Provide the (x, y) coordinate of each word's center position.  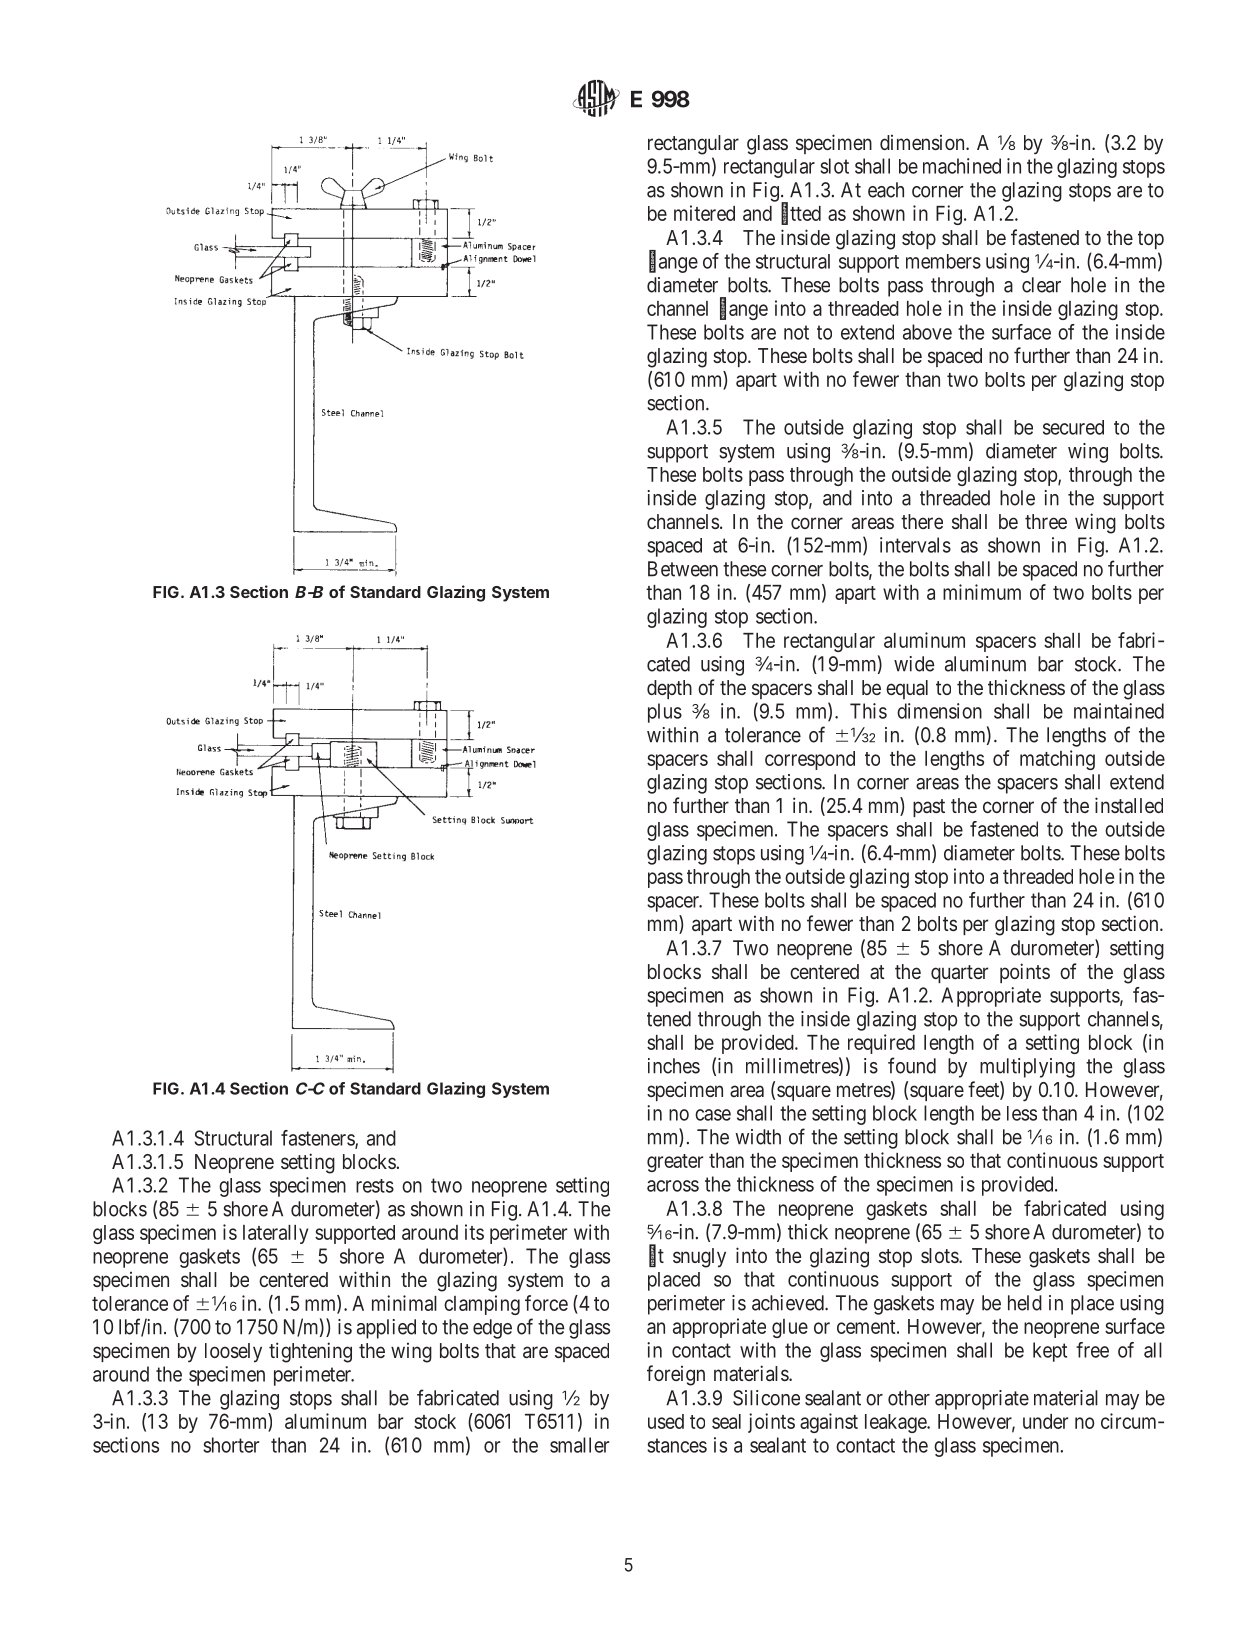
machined (962, 166)
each (886, 190)
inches (674, 1066)
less (1022, 1113)
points (1025, 973)
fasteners (318, 1139)
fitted (801, 213)
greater (675, 1163)
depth (669, 689)
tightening (310, 1352)
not (796, 332)
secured (1073, 427)
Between (683, 569)
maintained (1119, 711)
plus (665, 713)
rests (375, 1186)
